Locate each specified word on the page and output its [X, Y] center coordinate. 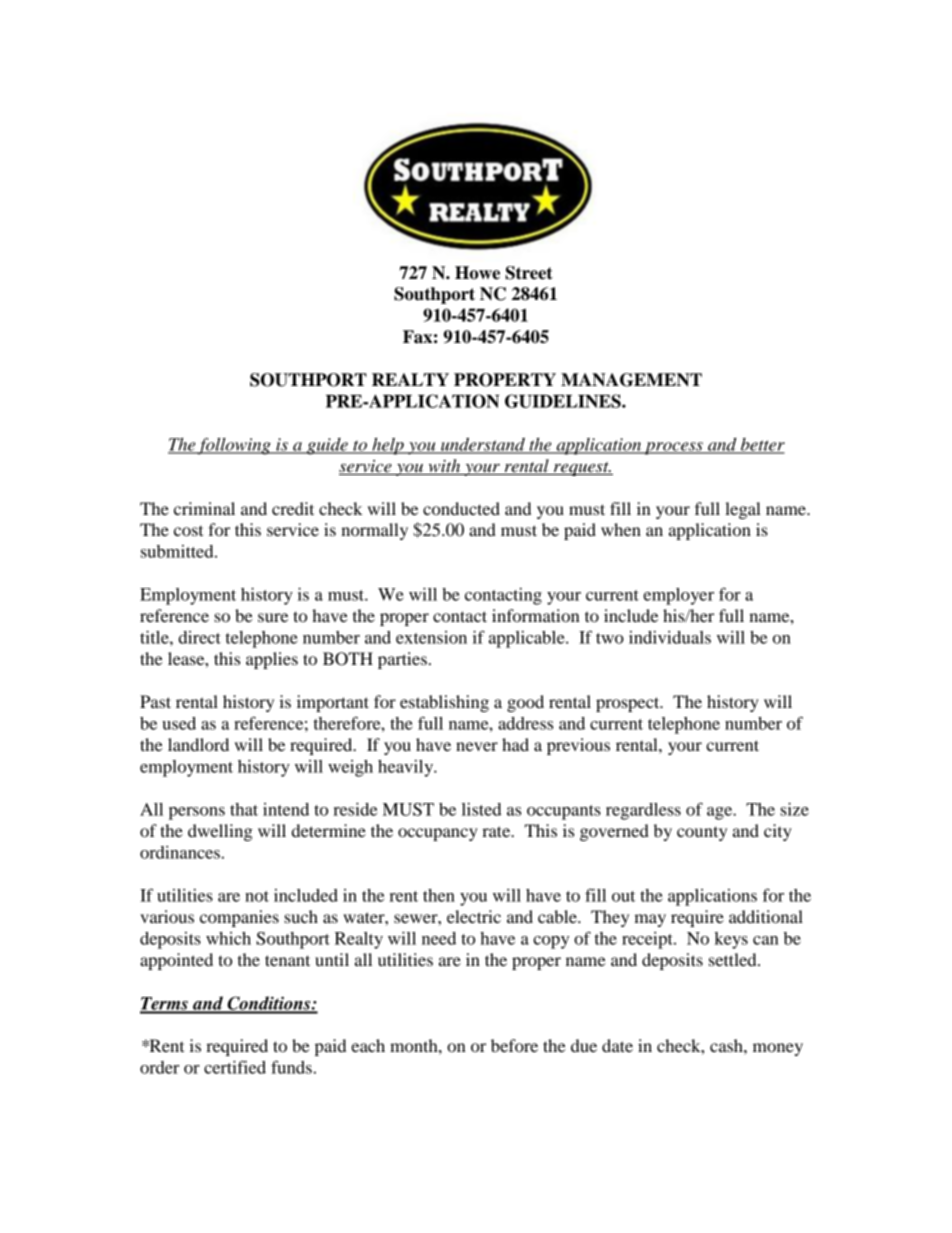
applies [272, 660]
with [444, 467]
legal [743, 510]
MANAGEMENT [631, 380]
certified [235, 1067]
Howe [477, 273]
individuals [670, 637]
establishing [444, 703]
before [514, 1045]
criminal [204, 508]
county [702, 833]
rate [497, 831]
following [234, 446]
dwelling [220, 832]
